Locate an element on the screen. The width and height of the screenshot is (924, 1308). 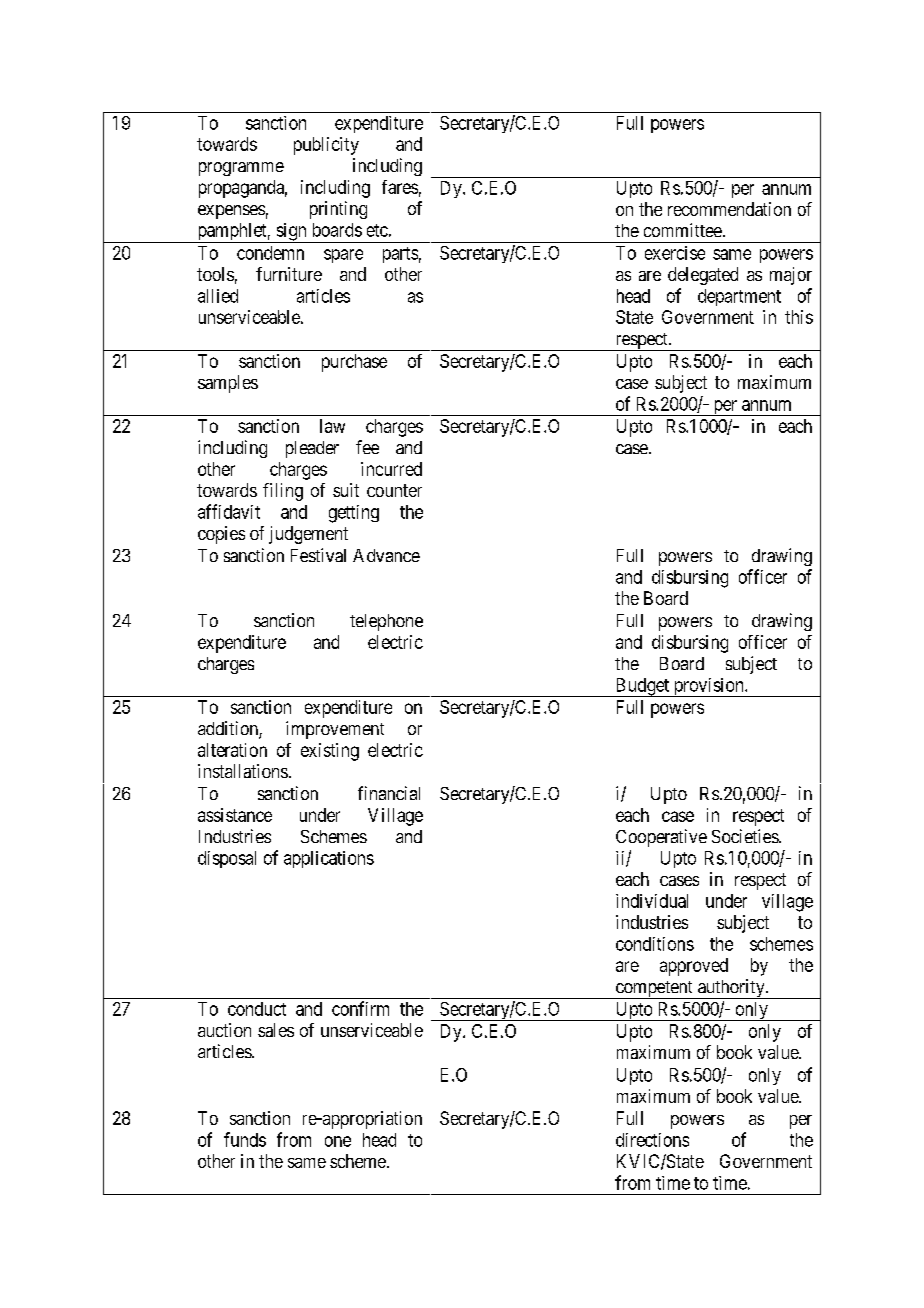
recommendation is located at coordinates (729, 209).
